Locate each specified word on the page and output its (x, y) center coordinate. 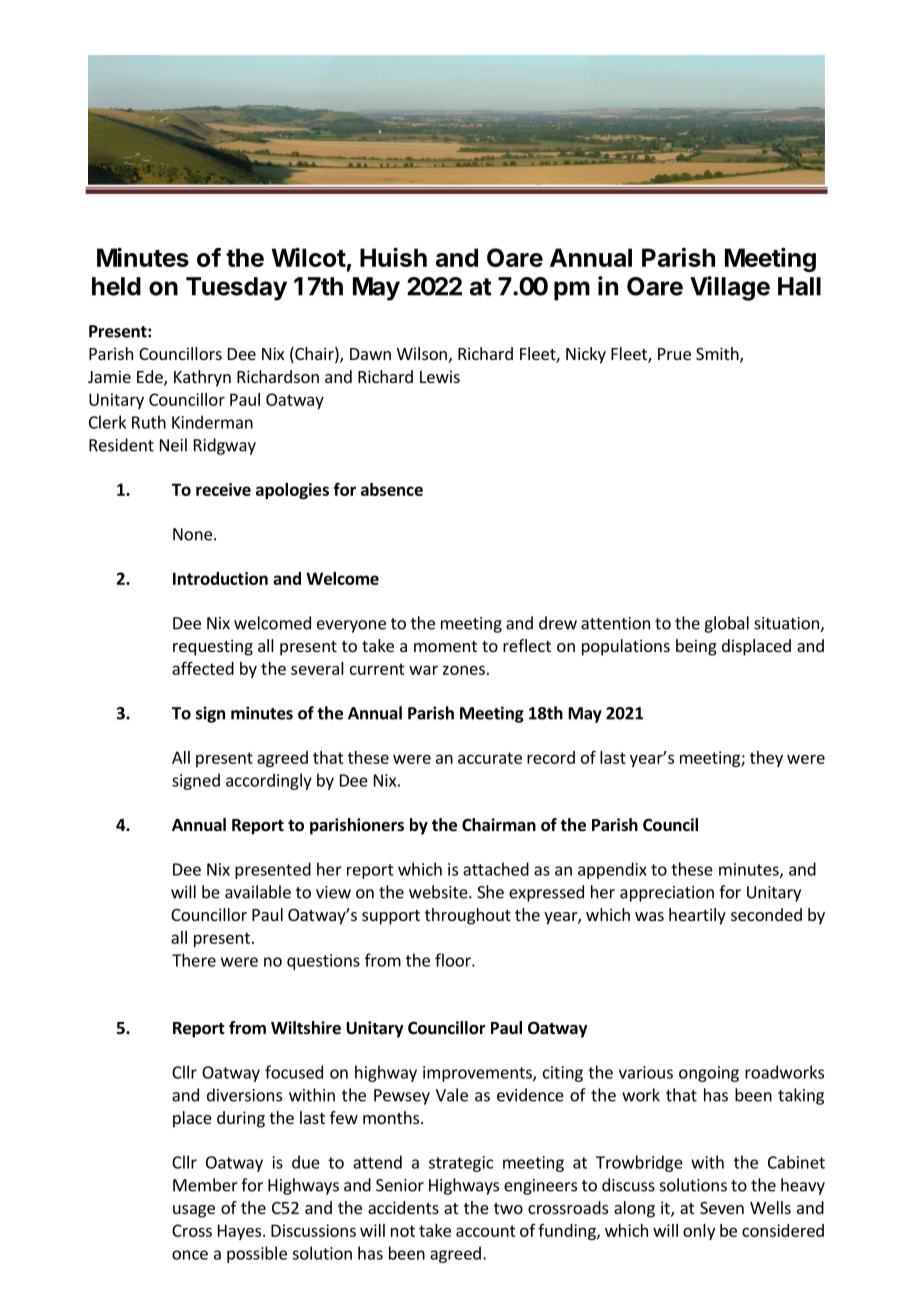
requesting (213, 647)
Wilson (422, 353)
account (486, 1231)
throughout (468, 916)
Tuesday (236, 289)
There (194, 960)
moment (445, 646)
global (726, 624)
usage (194, 1211)
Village (730, 288)
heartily (697, 916)
